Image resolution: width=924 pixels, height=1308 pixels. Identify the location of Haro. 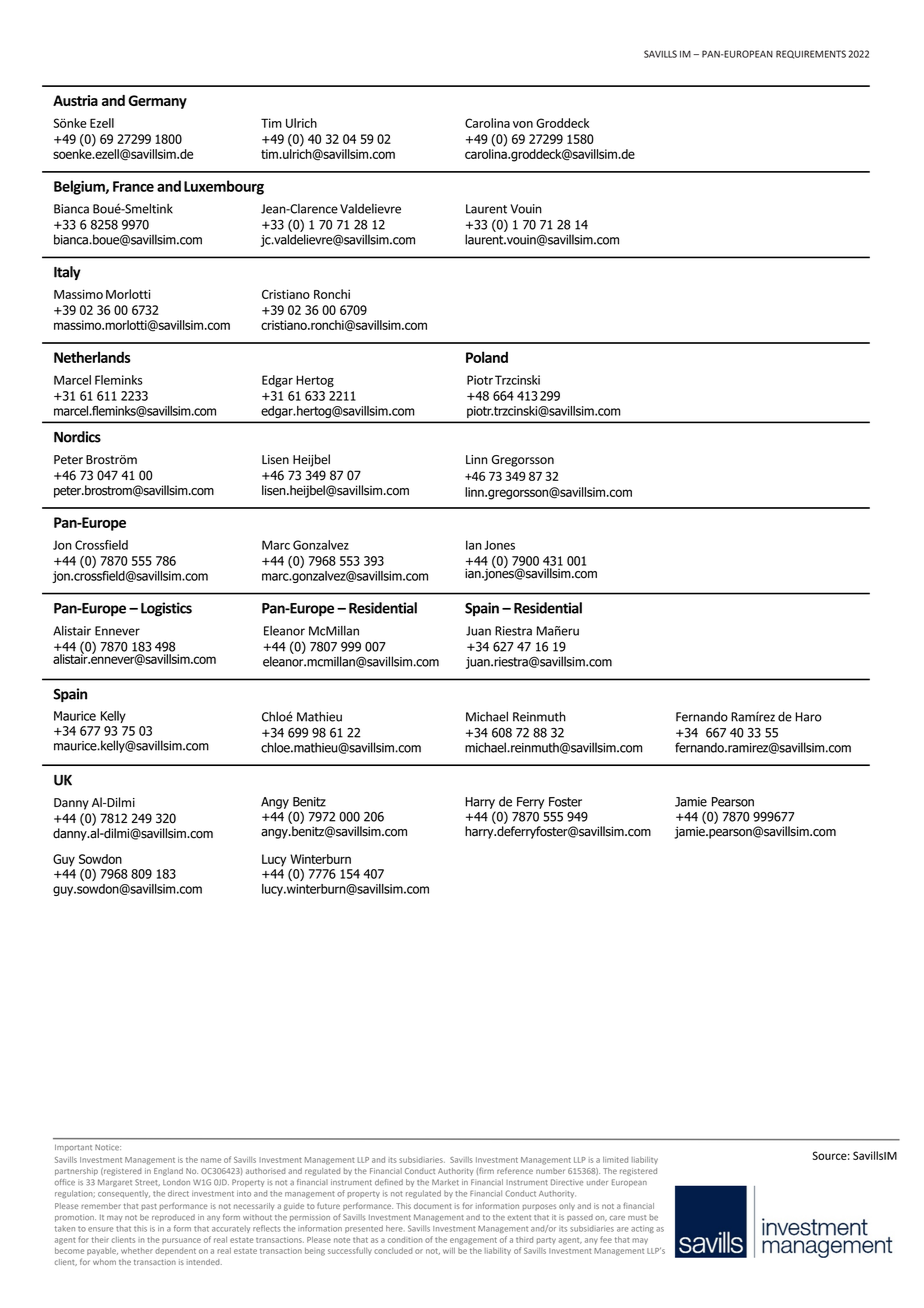
(808, 717).
